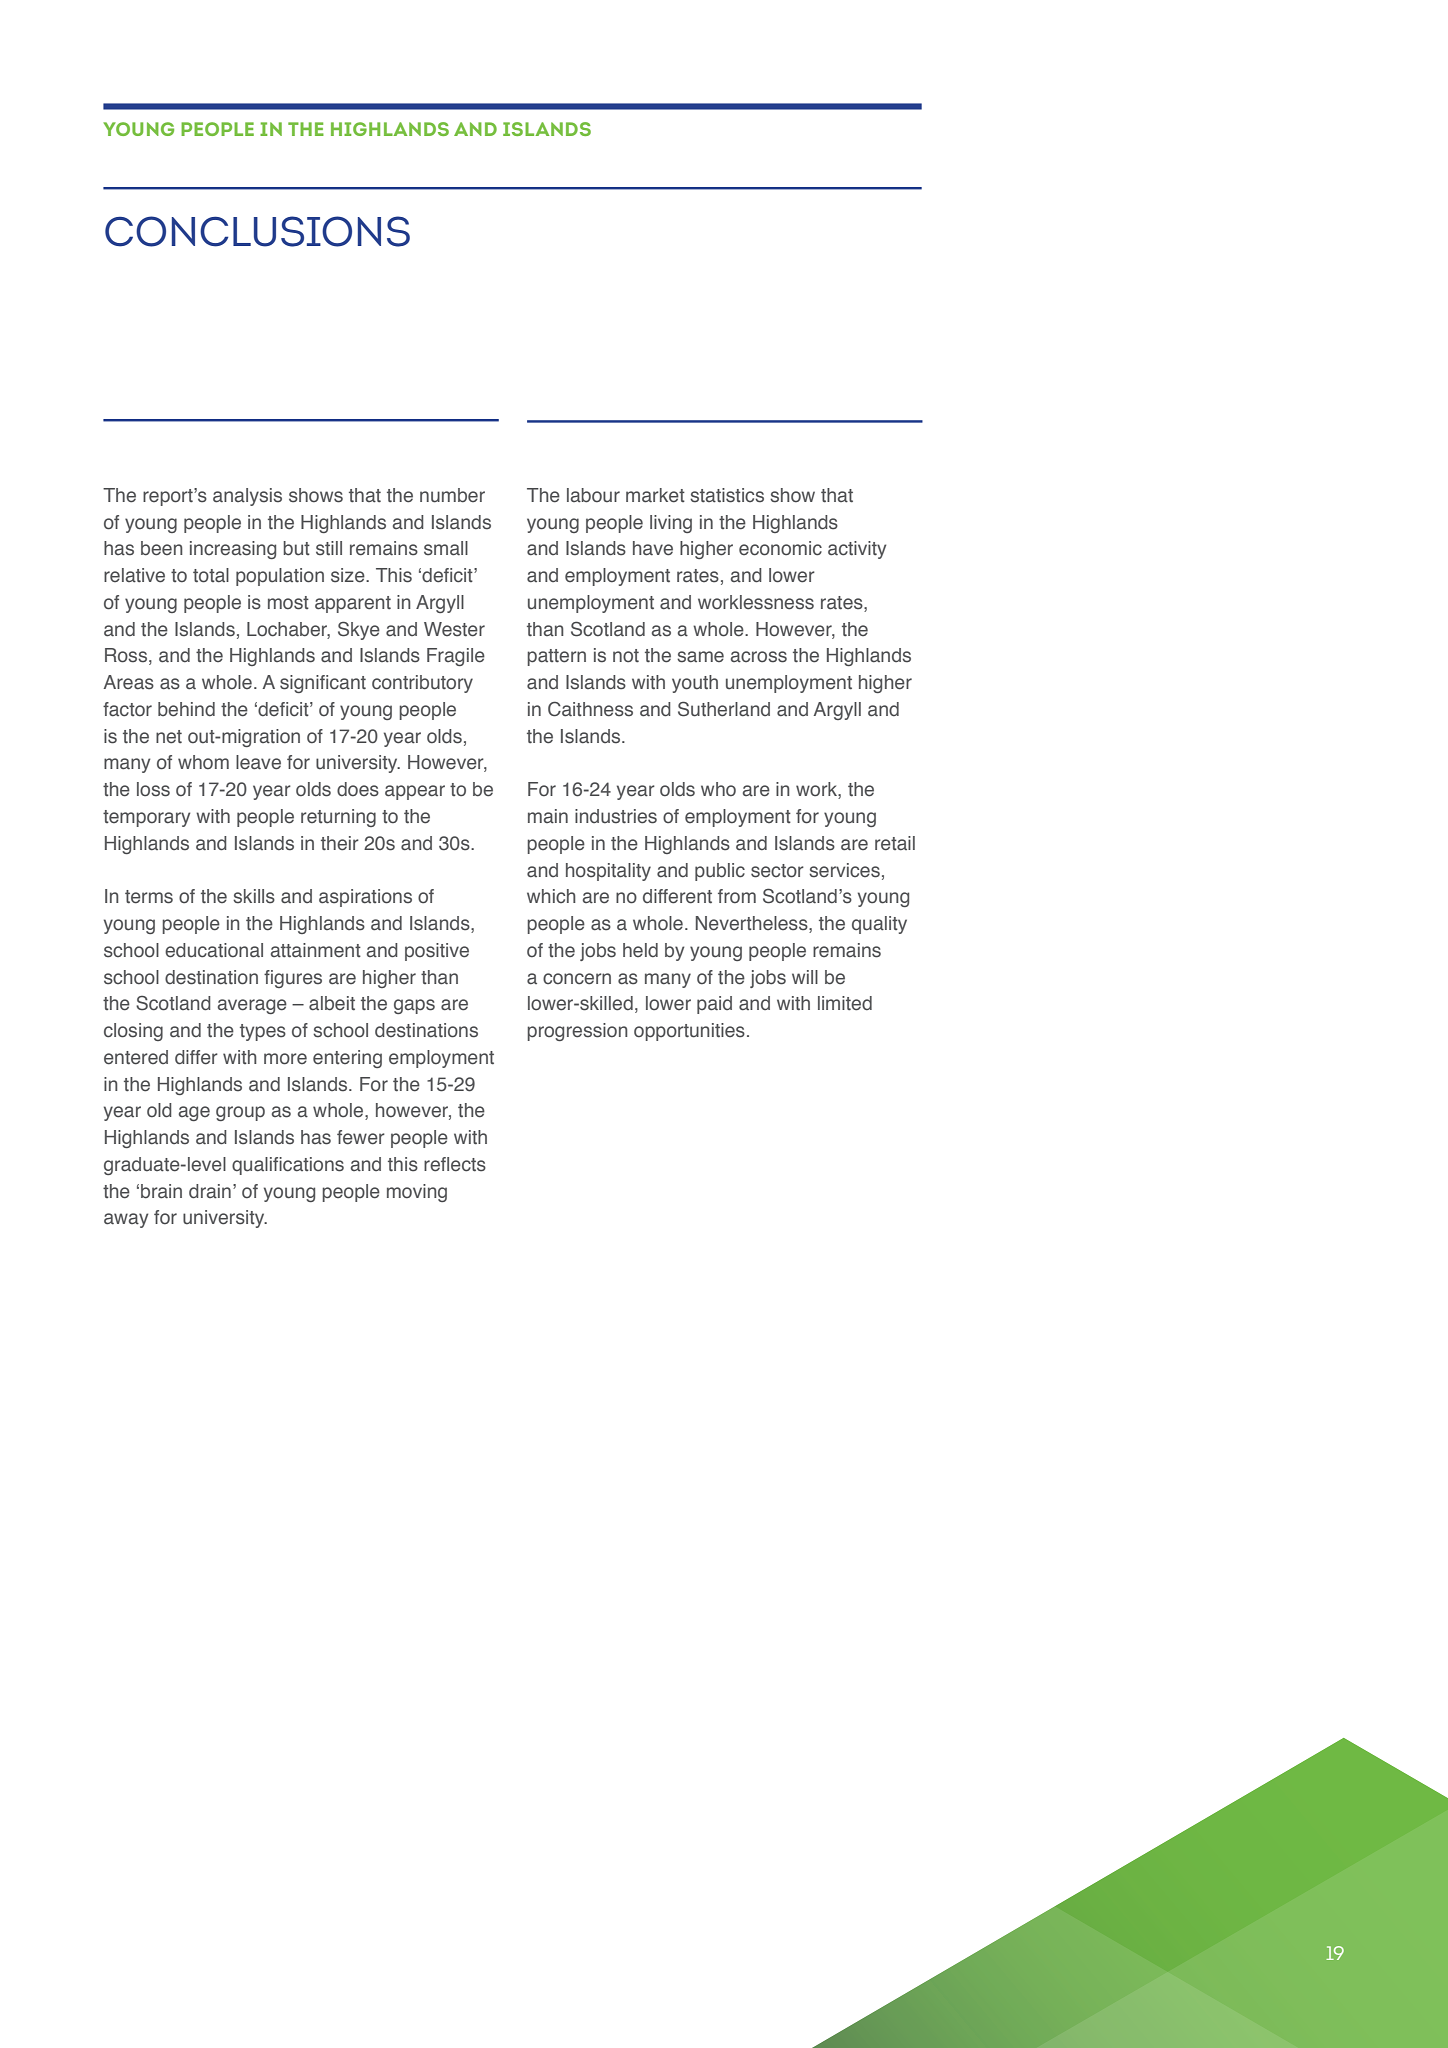  I want to click on statistics, so click(727, 495).
